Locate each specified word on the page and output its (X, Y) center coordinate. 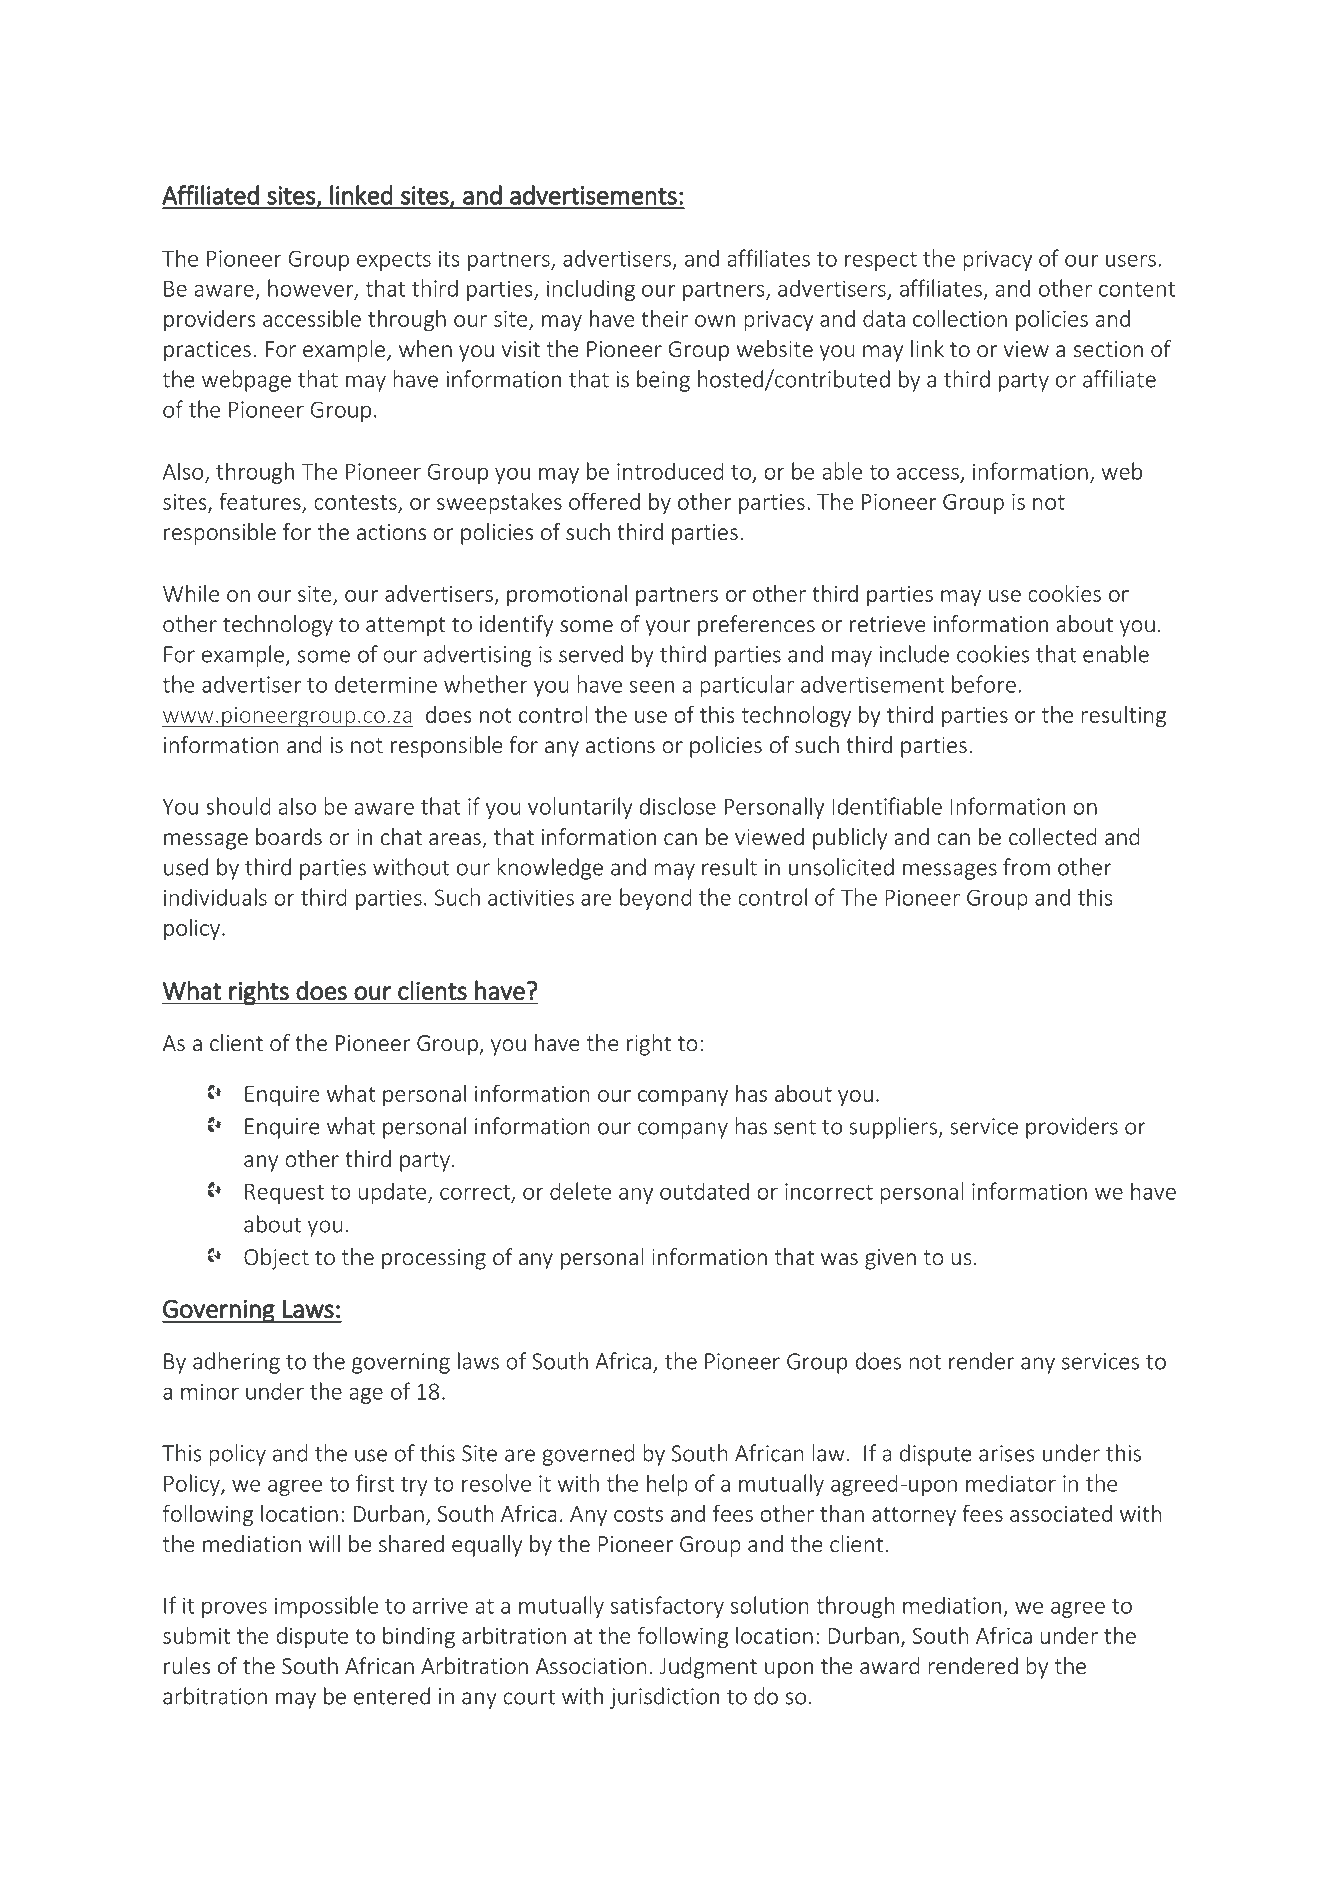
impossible (326, 1607)
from (1026, 867)
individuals (215, 897)
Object (276, 1259)
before (984, 684)
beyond (655, 899)
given (890, 1259)
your (668, 628)
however (312, 289)
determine (386, 684)
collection (960, 318)
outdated (704, 1191)
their (664, 318)
